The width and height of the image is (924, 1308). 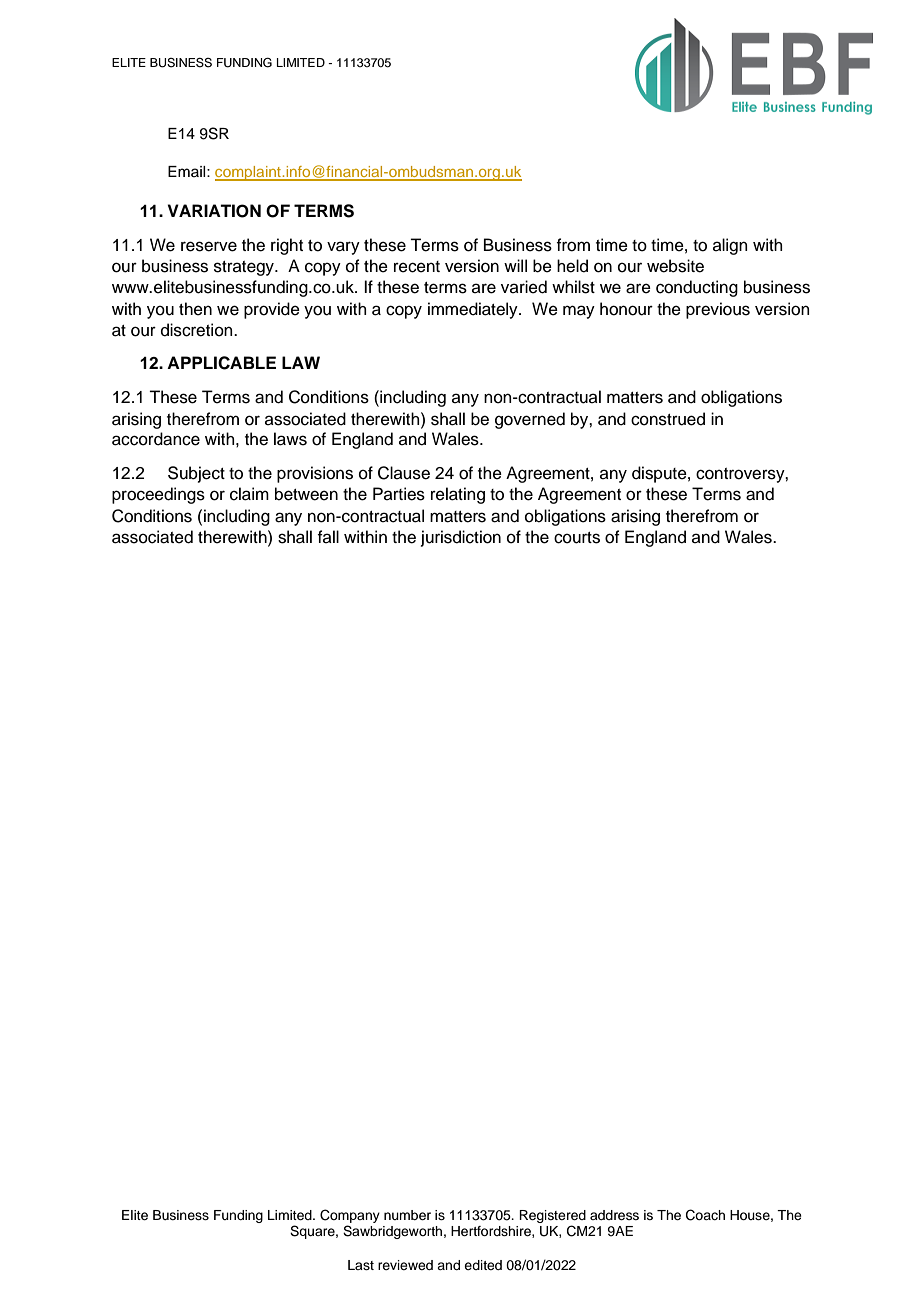 What do you see at coordinates (209, 246) in the image?
I see `reserve` at bounding box center [209, 246].
